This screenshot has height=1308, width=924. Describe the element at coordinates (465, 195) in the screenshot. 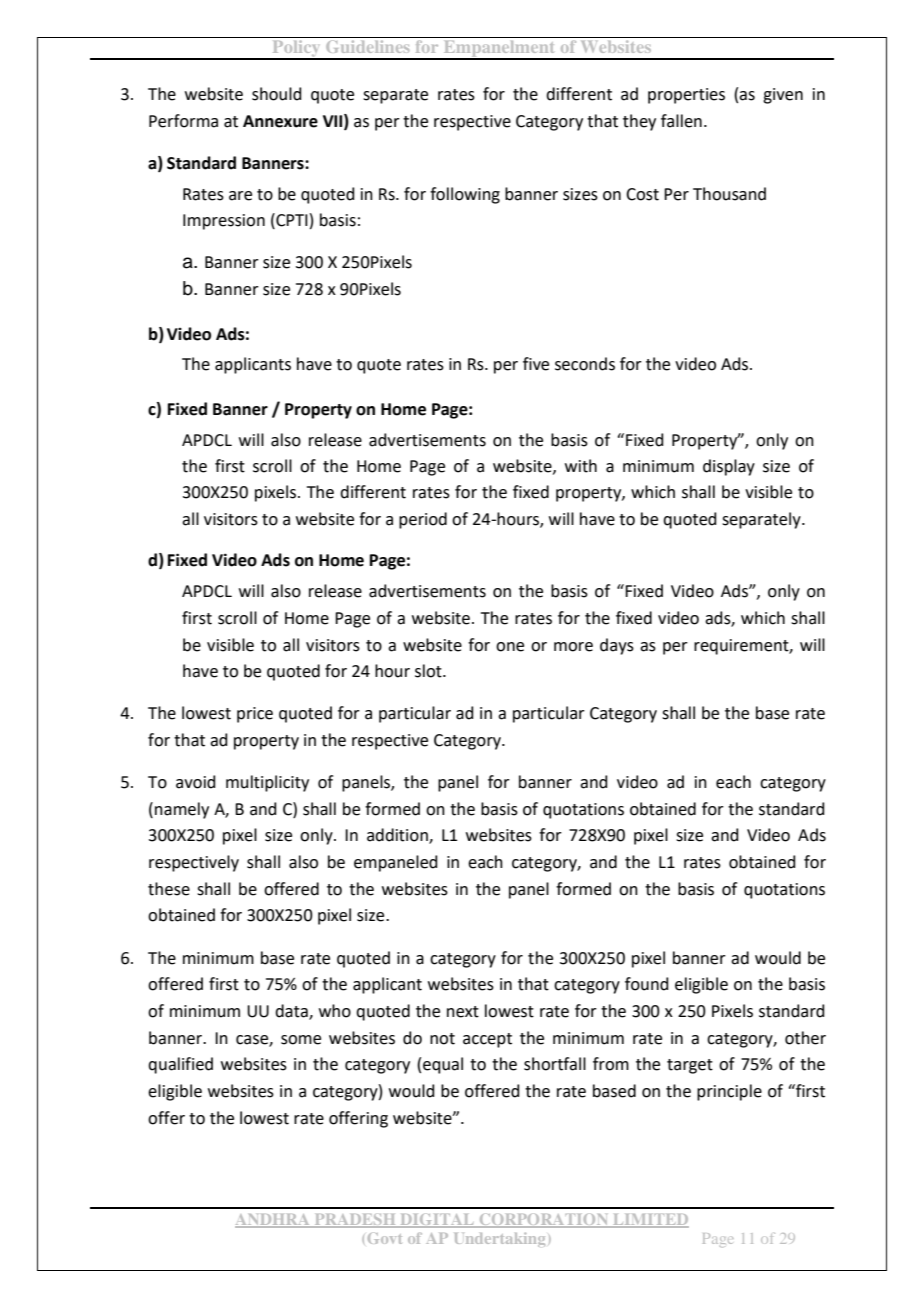

I see `following` at that location.
